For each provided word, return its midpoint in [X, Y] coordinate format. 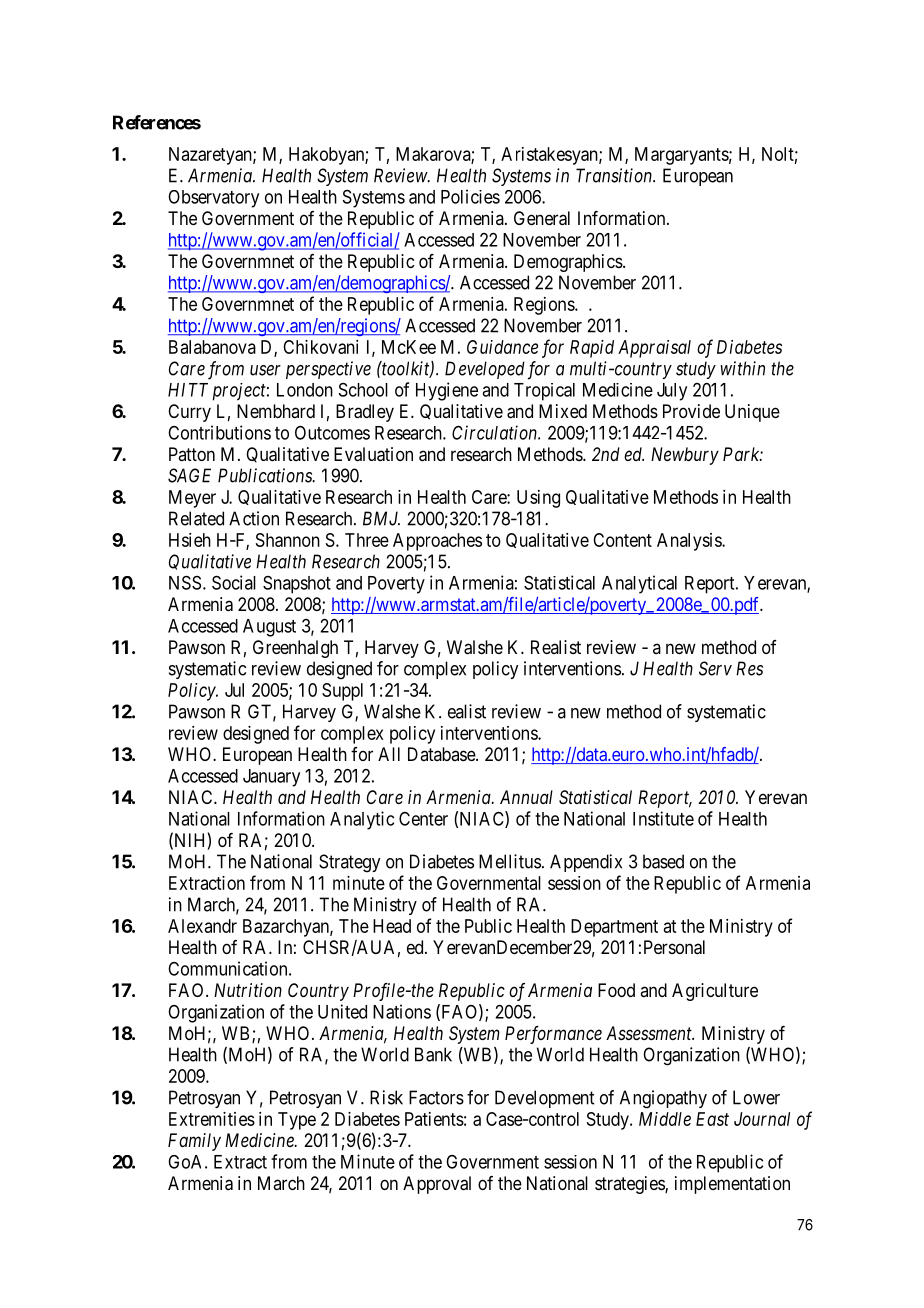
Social [234, 582]
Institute [663, 818]
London [305, 390]
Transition [615, 175]
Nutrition [248, 990]
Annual [526, 797]
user [265, 370]
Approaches [437, 542]
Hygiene [447, 391]
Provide [691, 411]
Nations [402, 1011]
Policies [470, 196]
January [271, 778]
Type [297, 1121]
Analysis [690, 542]
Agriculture [715, 992]
